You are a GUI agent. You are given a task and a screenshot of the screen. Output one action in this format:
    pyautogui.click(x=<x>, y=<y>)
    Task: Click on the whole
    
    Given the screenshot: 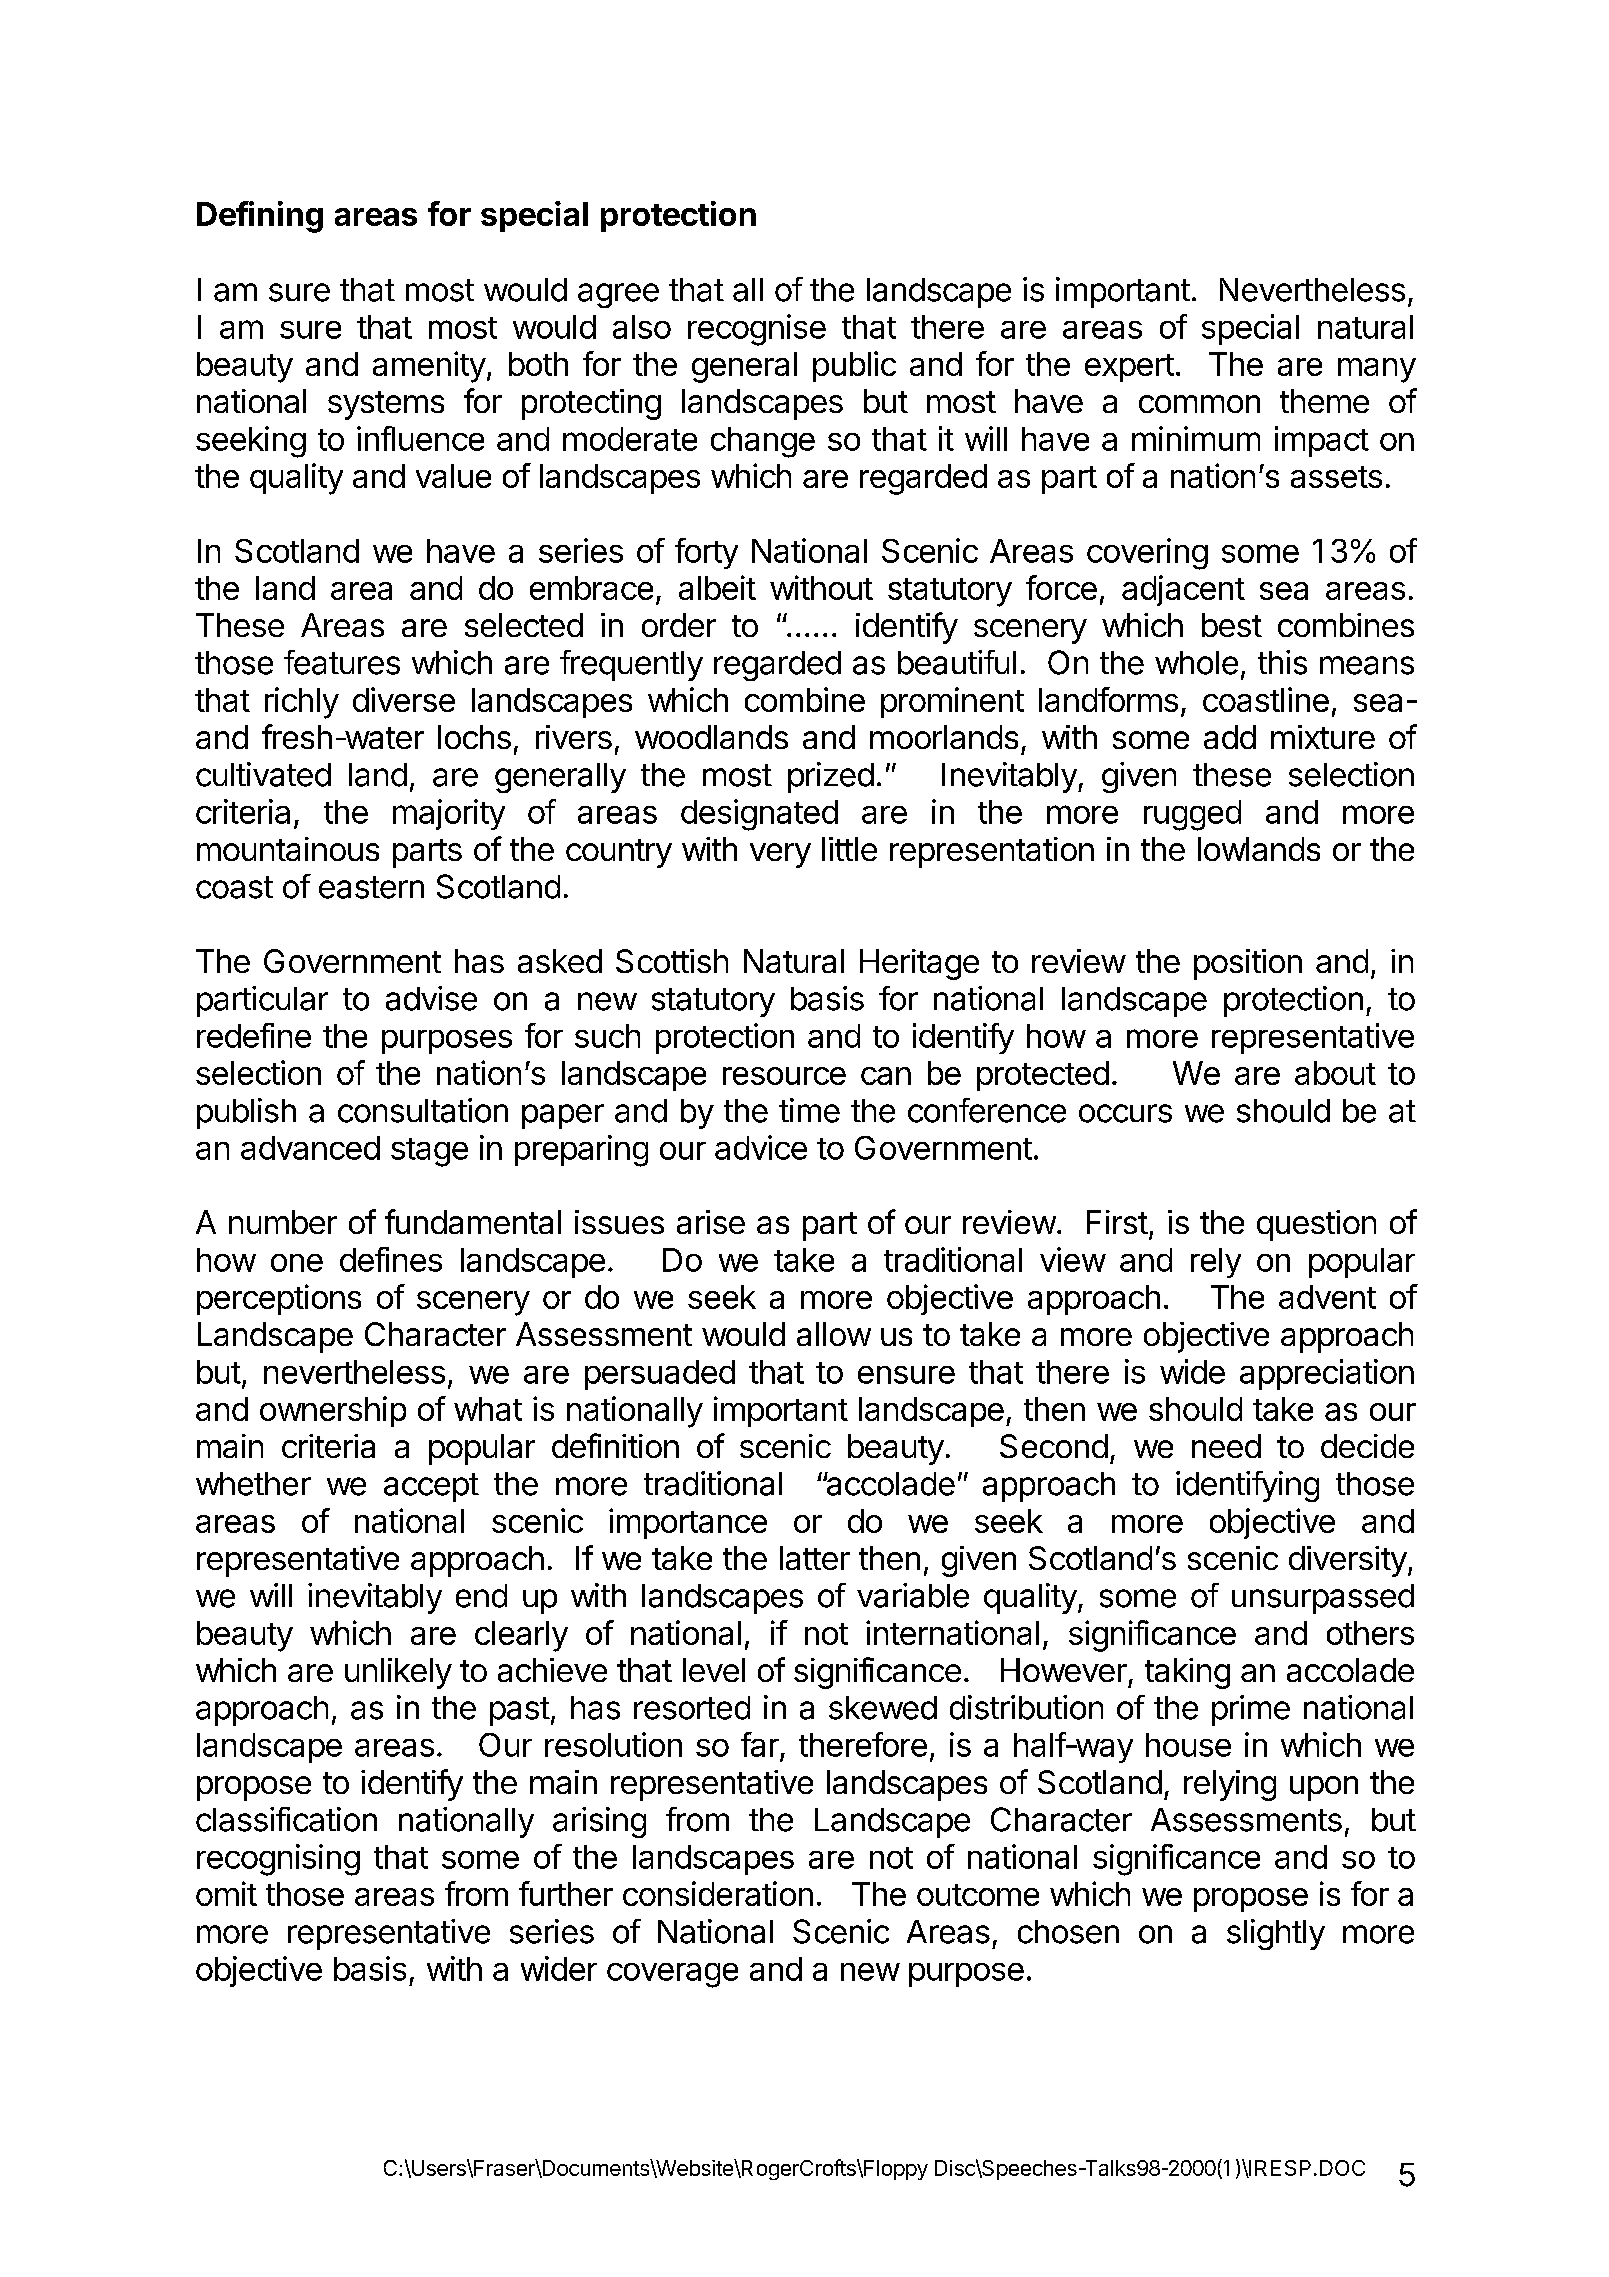 What is the action you would take?
    pyautogui.click(x=1196, y=663)
